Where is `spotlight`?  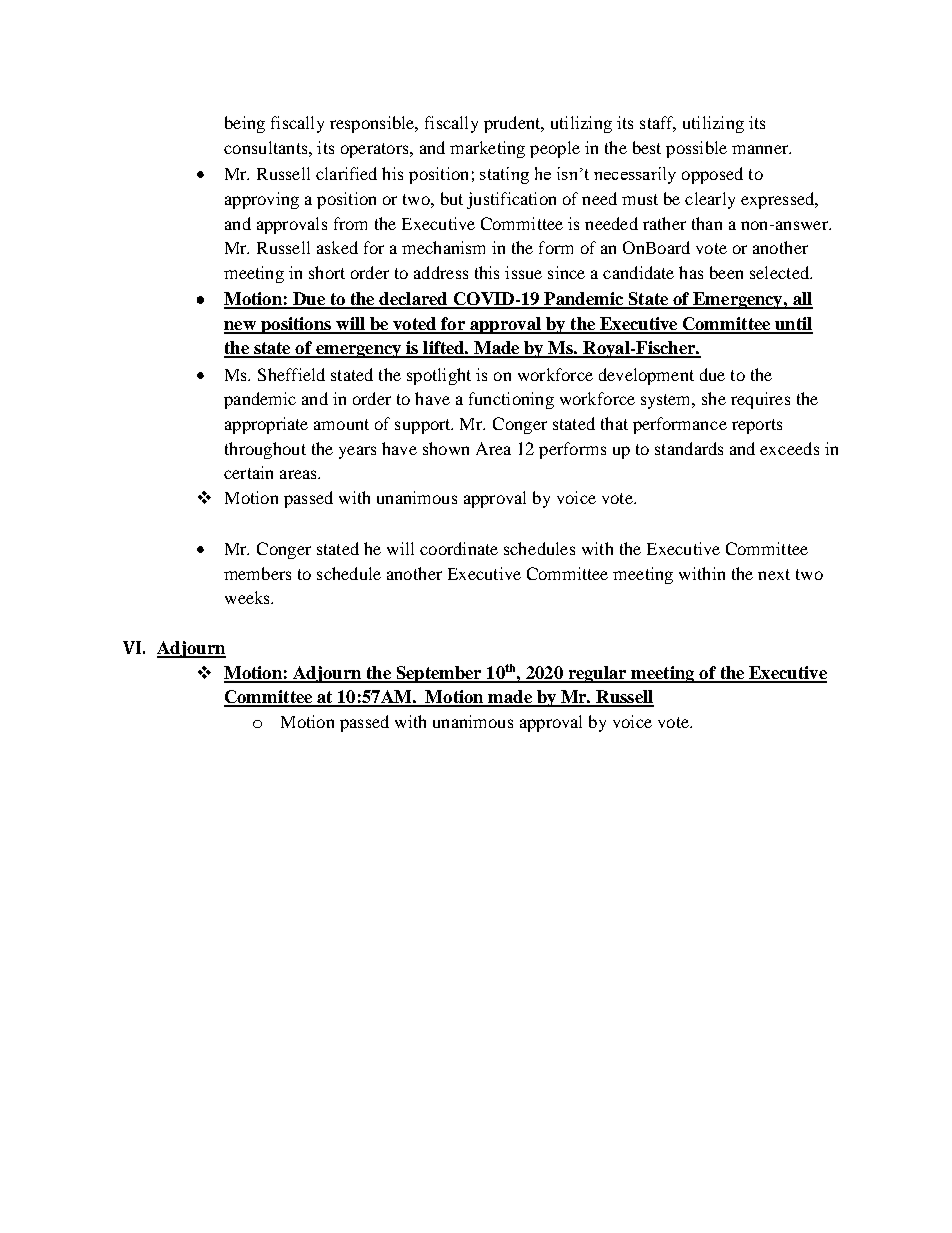
spotlight is located at coordinates (439, 376).
